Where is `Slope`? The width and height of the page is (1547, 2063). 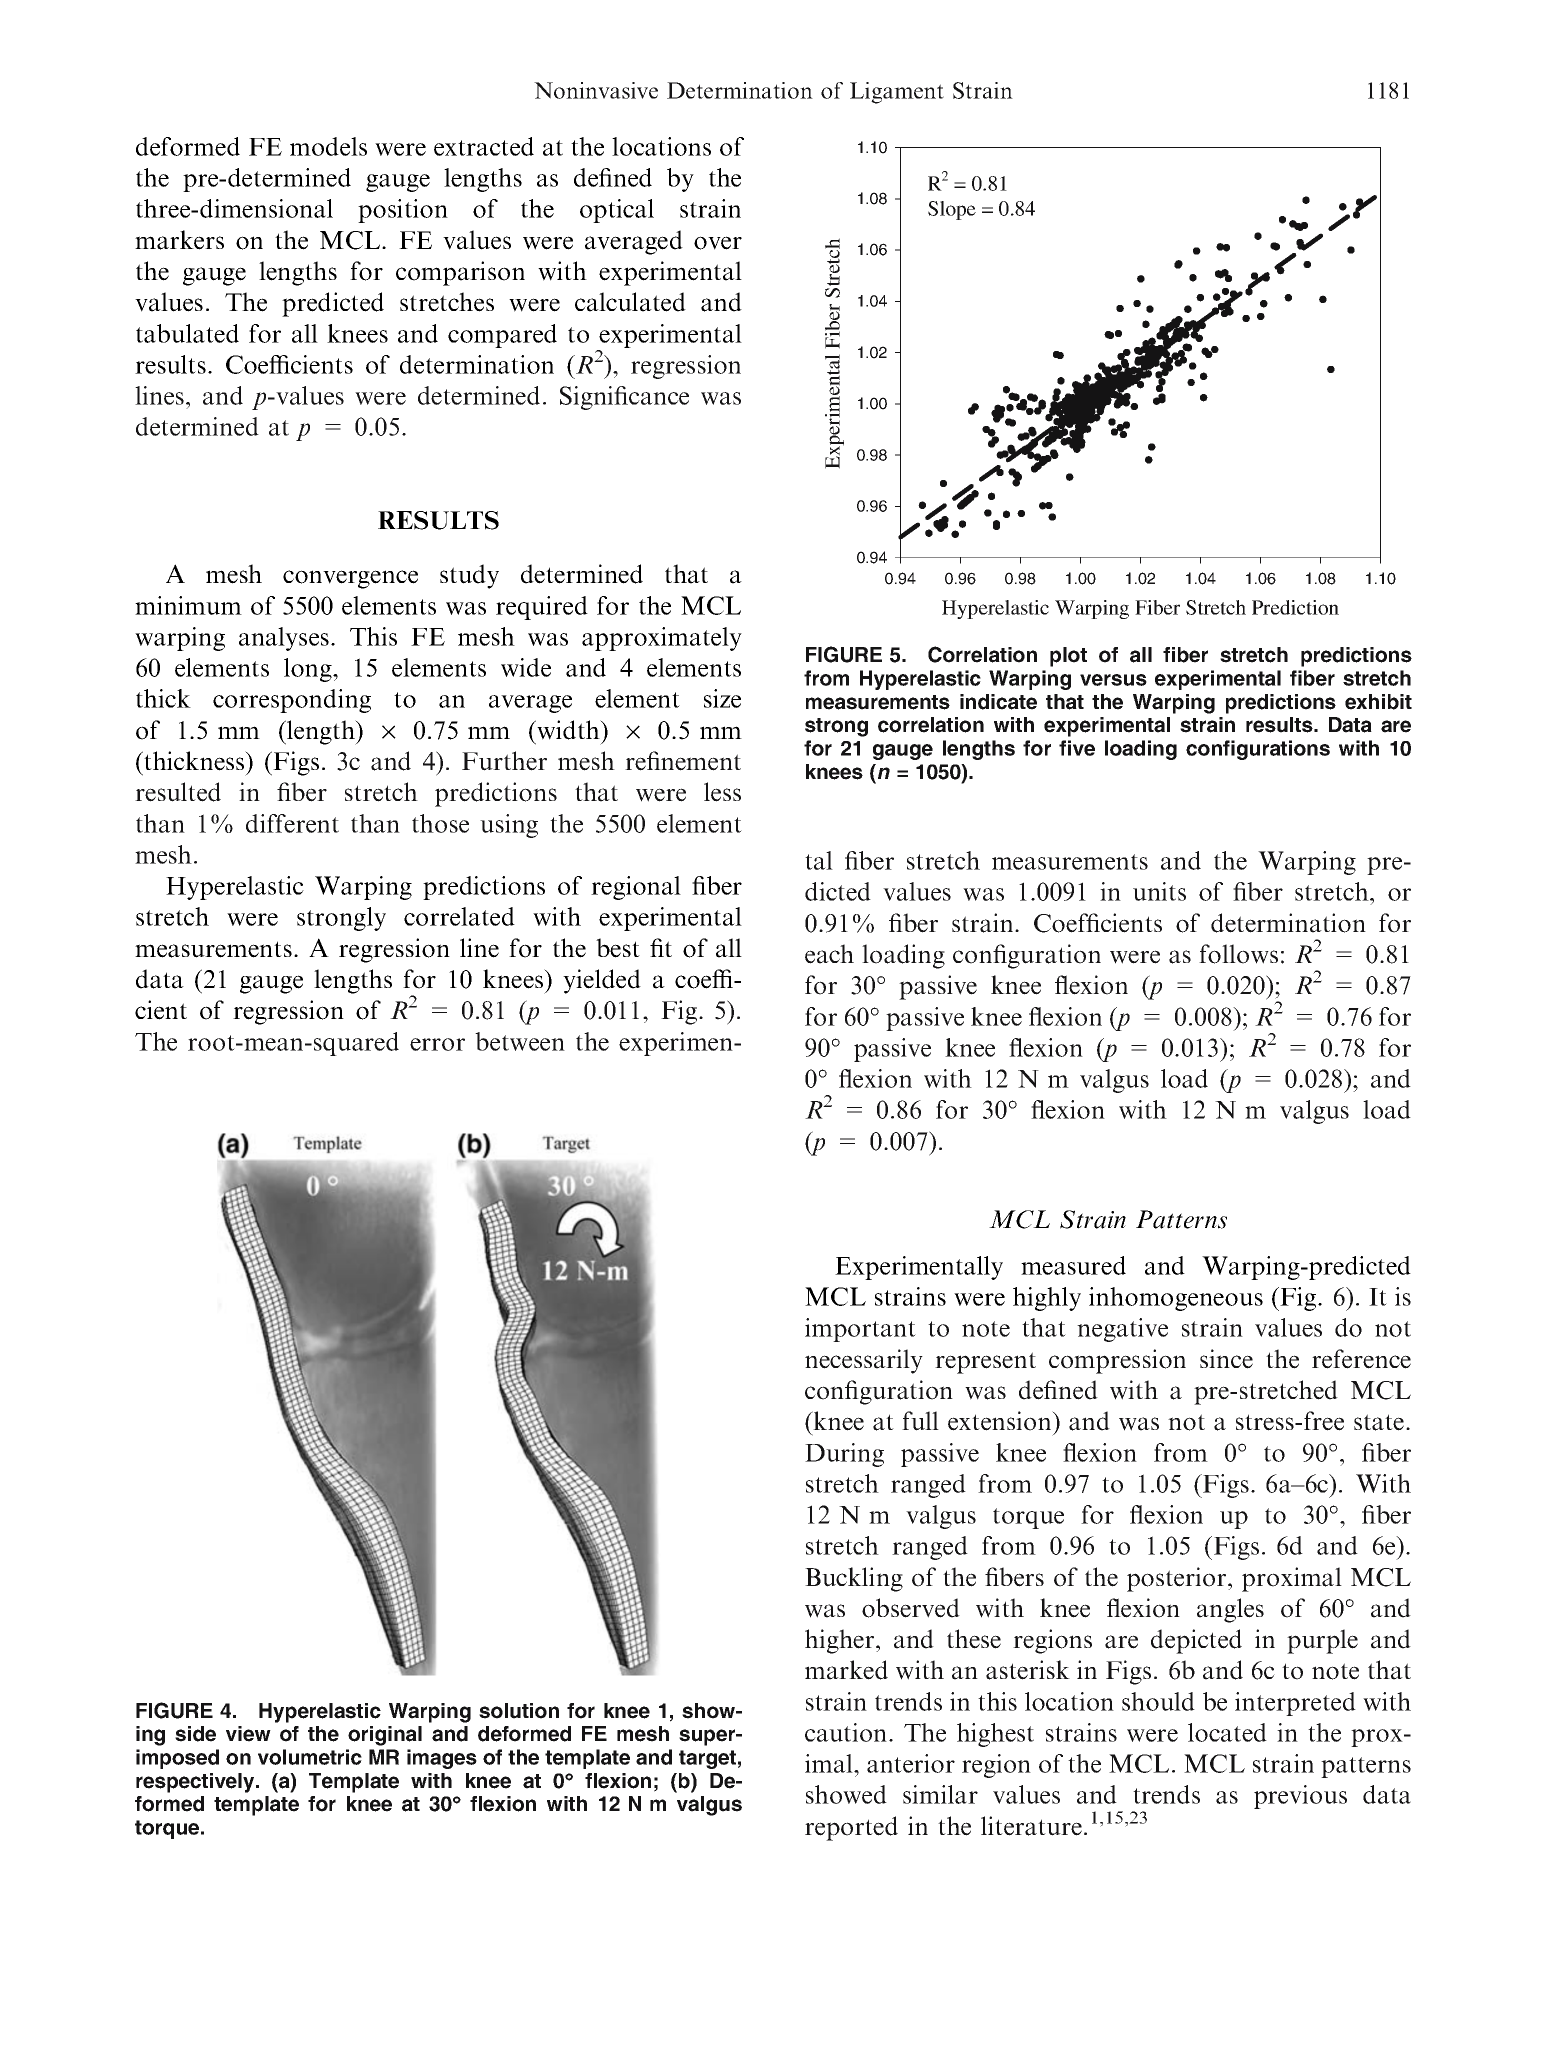 Slope is located at coordinates (952, 210).
